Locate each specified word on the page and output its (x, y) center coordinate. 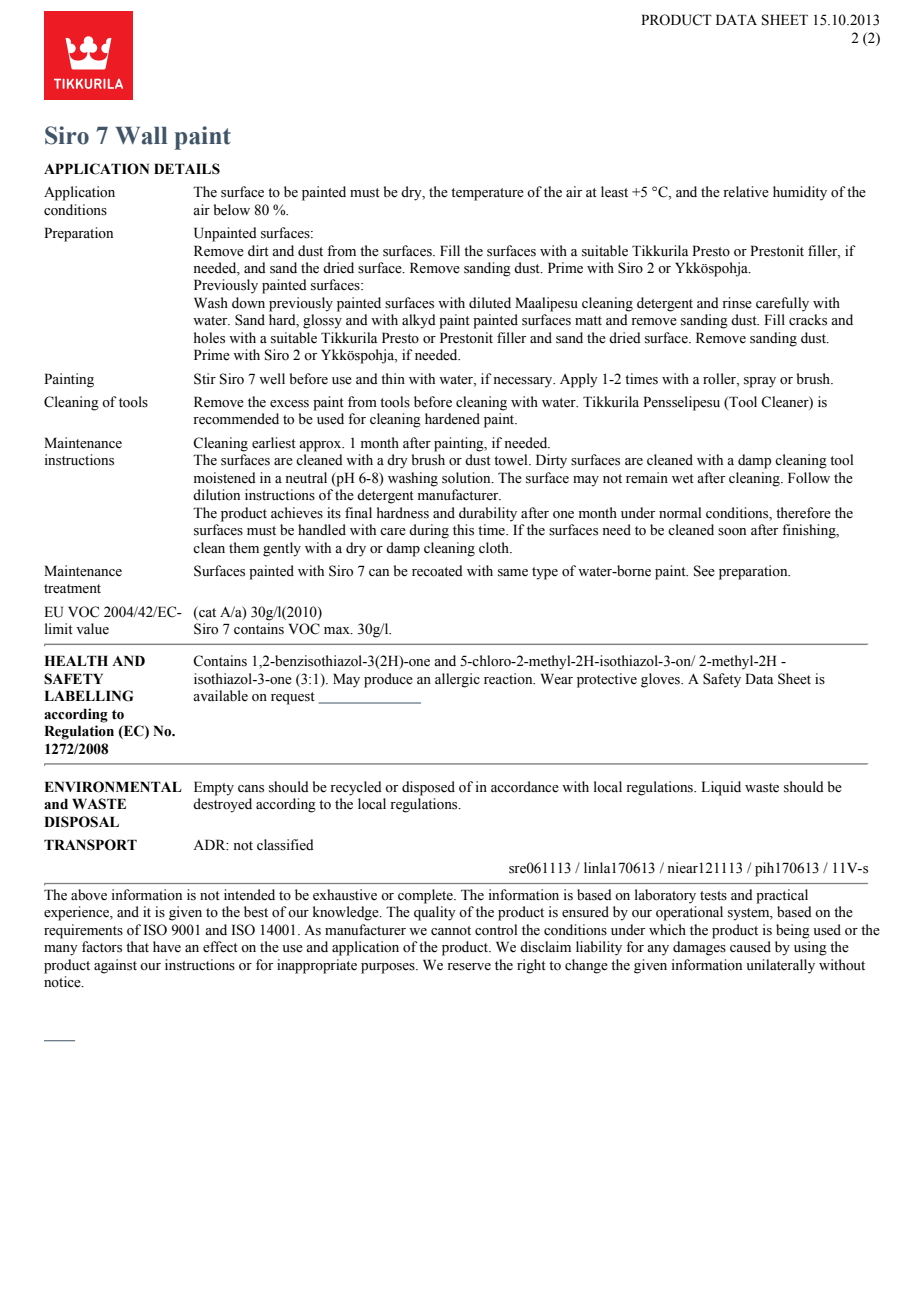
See (704, 571)
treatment (72, 589)
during (429, 531)
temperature (487, 194)
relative (746, 192)
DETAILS (187, 169)
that (137, 946)
